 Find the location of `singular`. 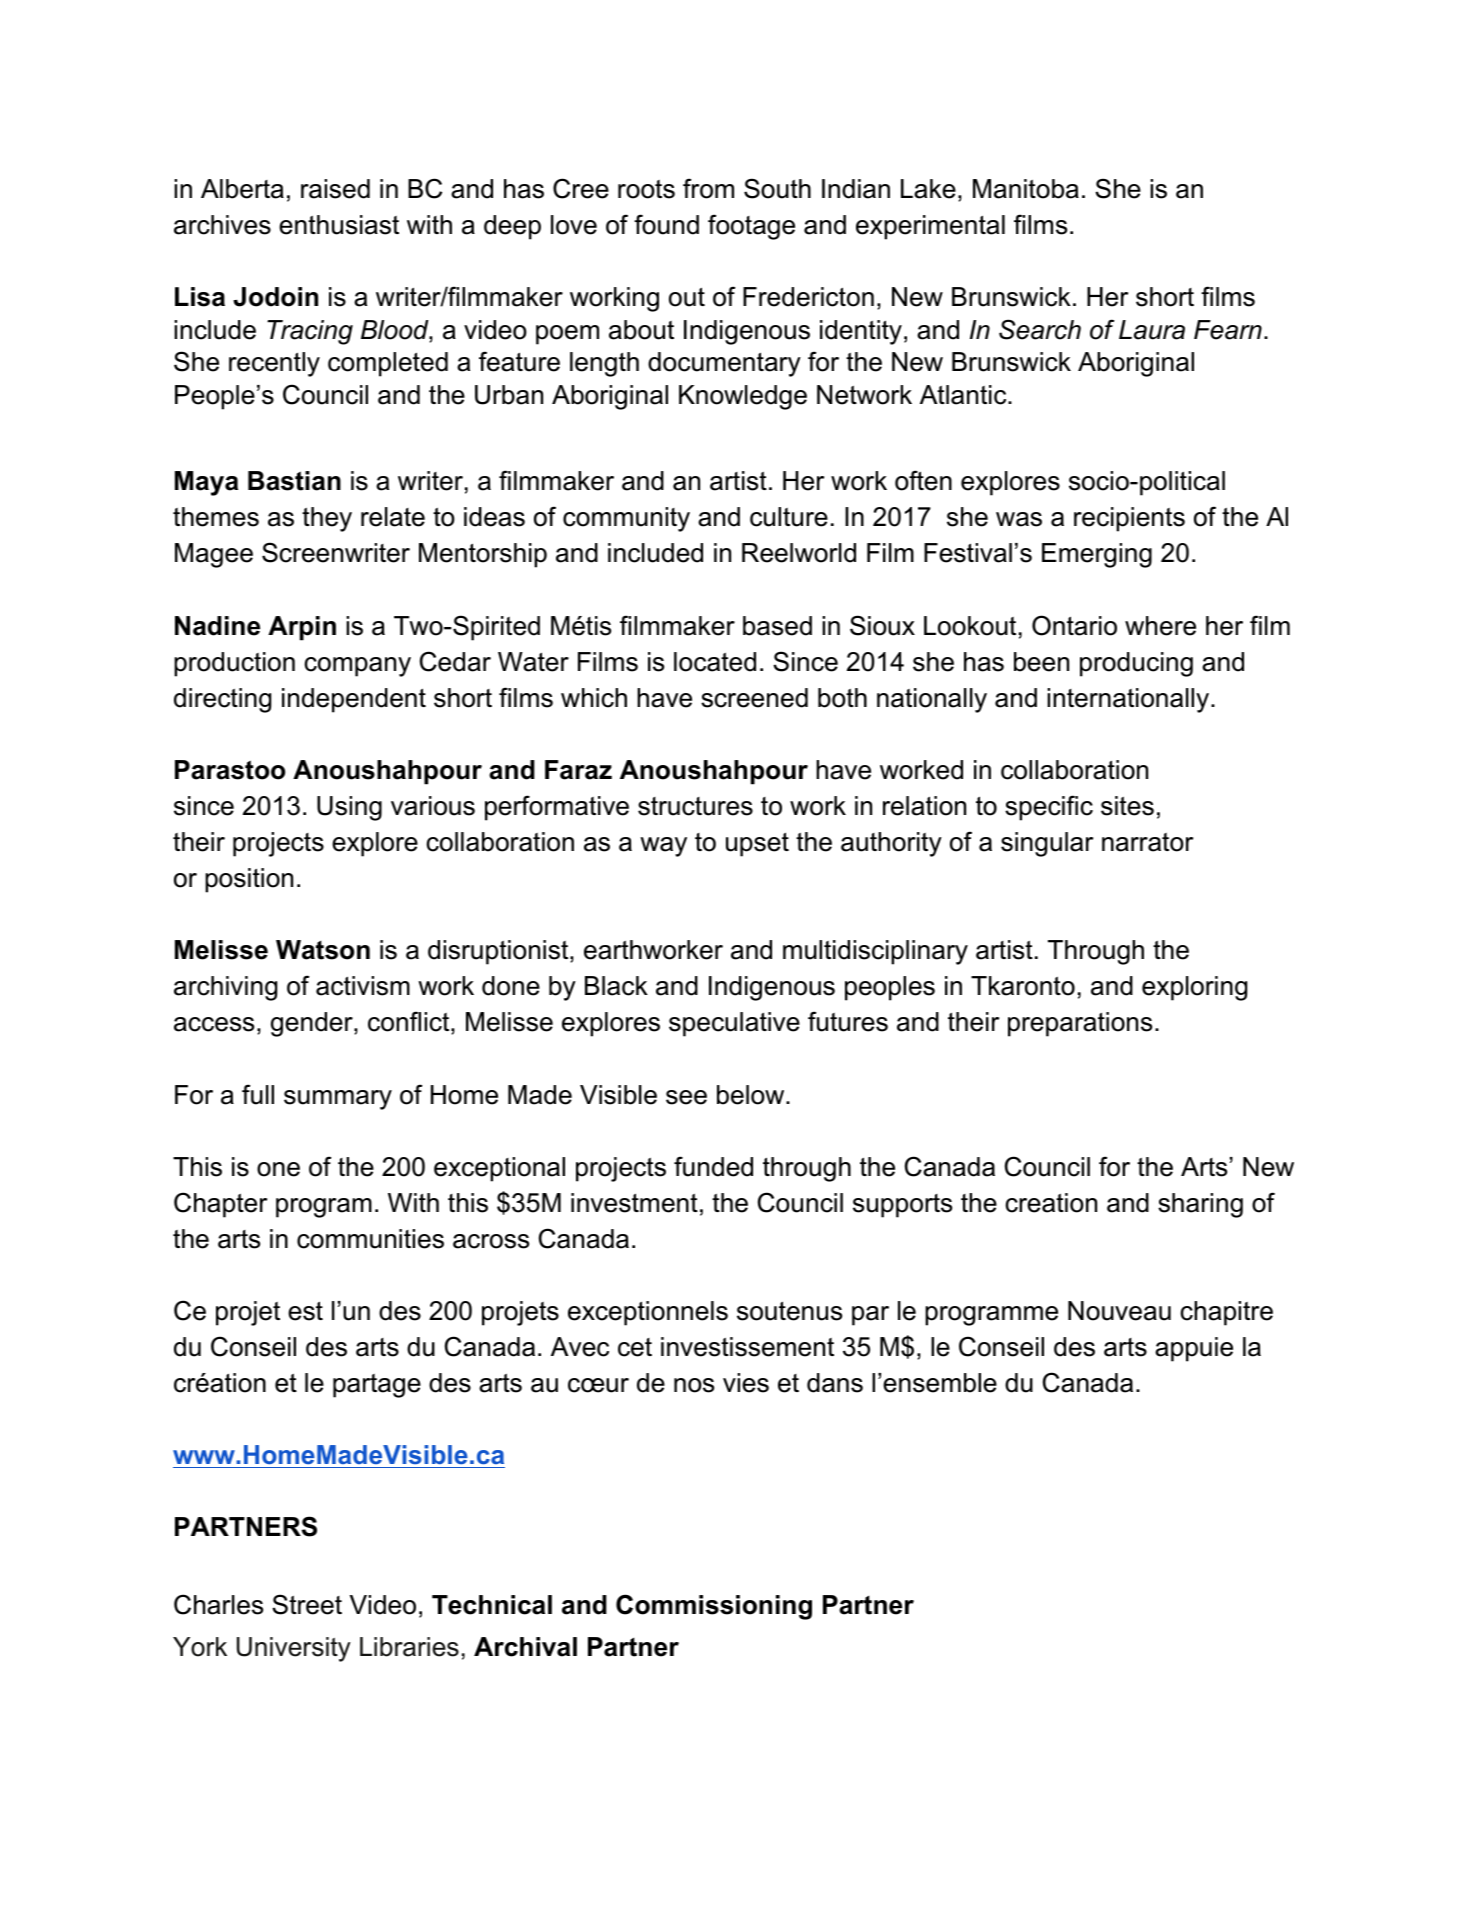

singular is located at coordinates (1047, 844).
